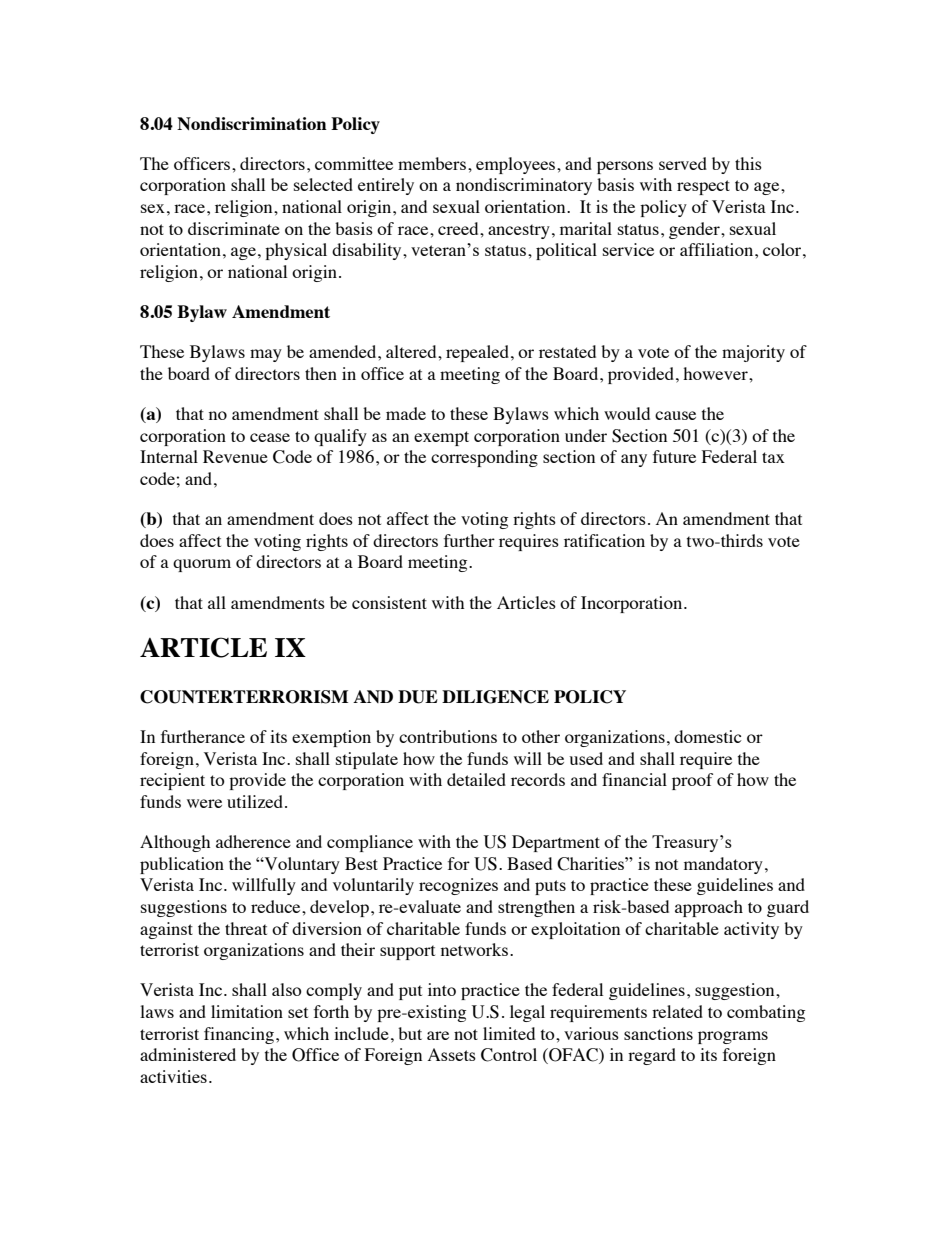  Describe the element at coordinates (484, 458) in the page. I see `corresponding` at that location.
